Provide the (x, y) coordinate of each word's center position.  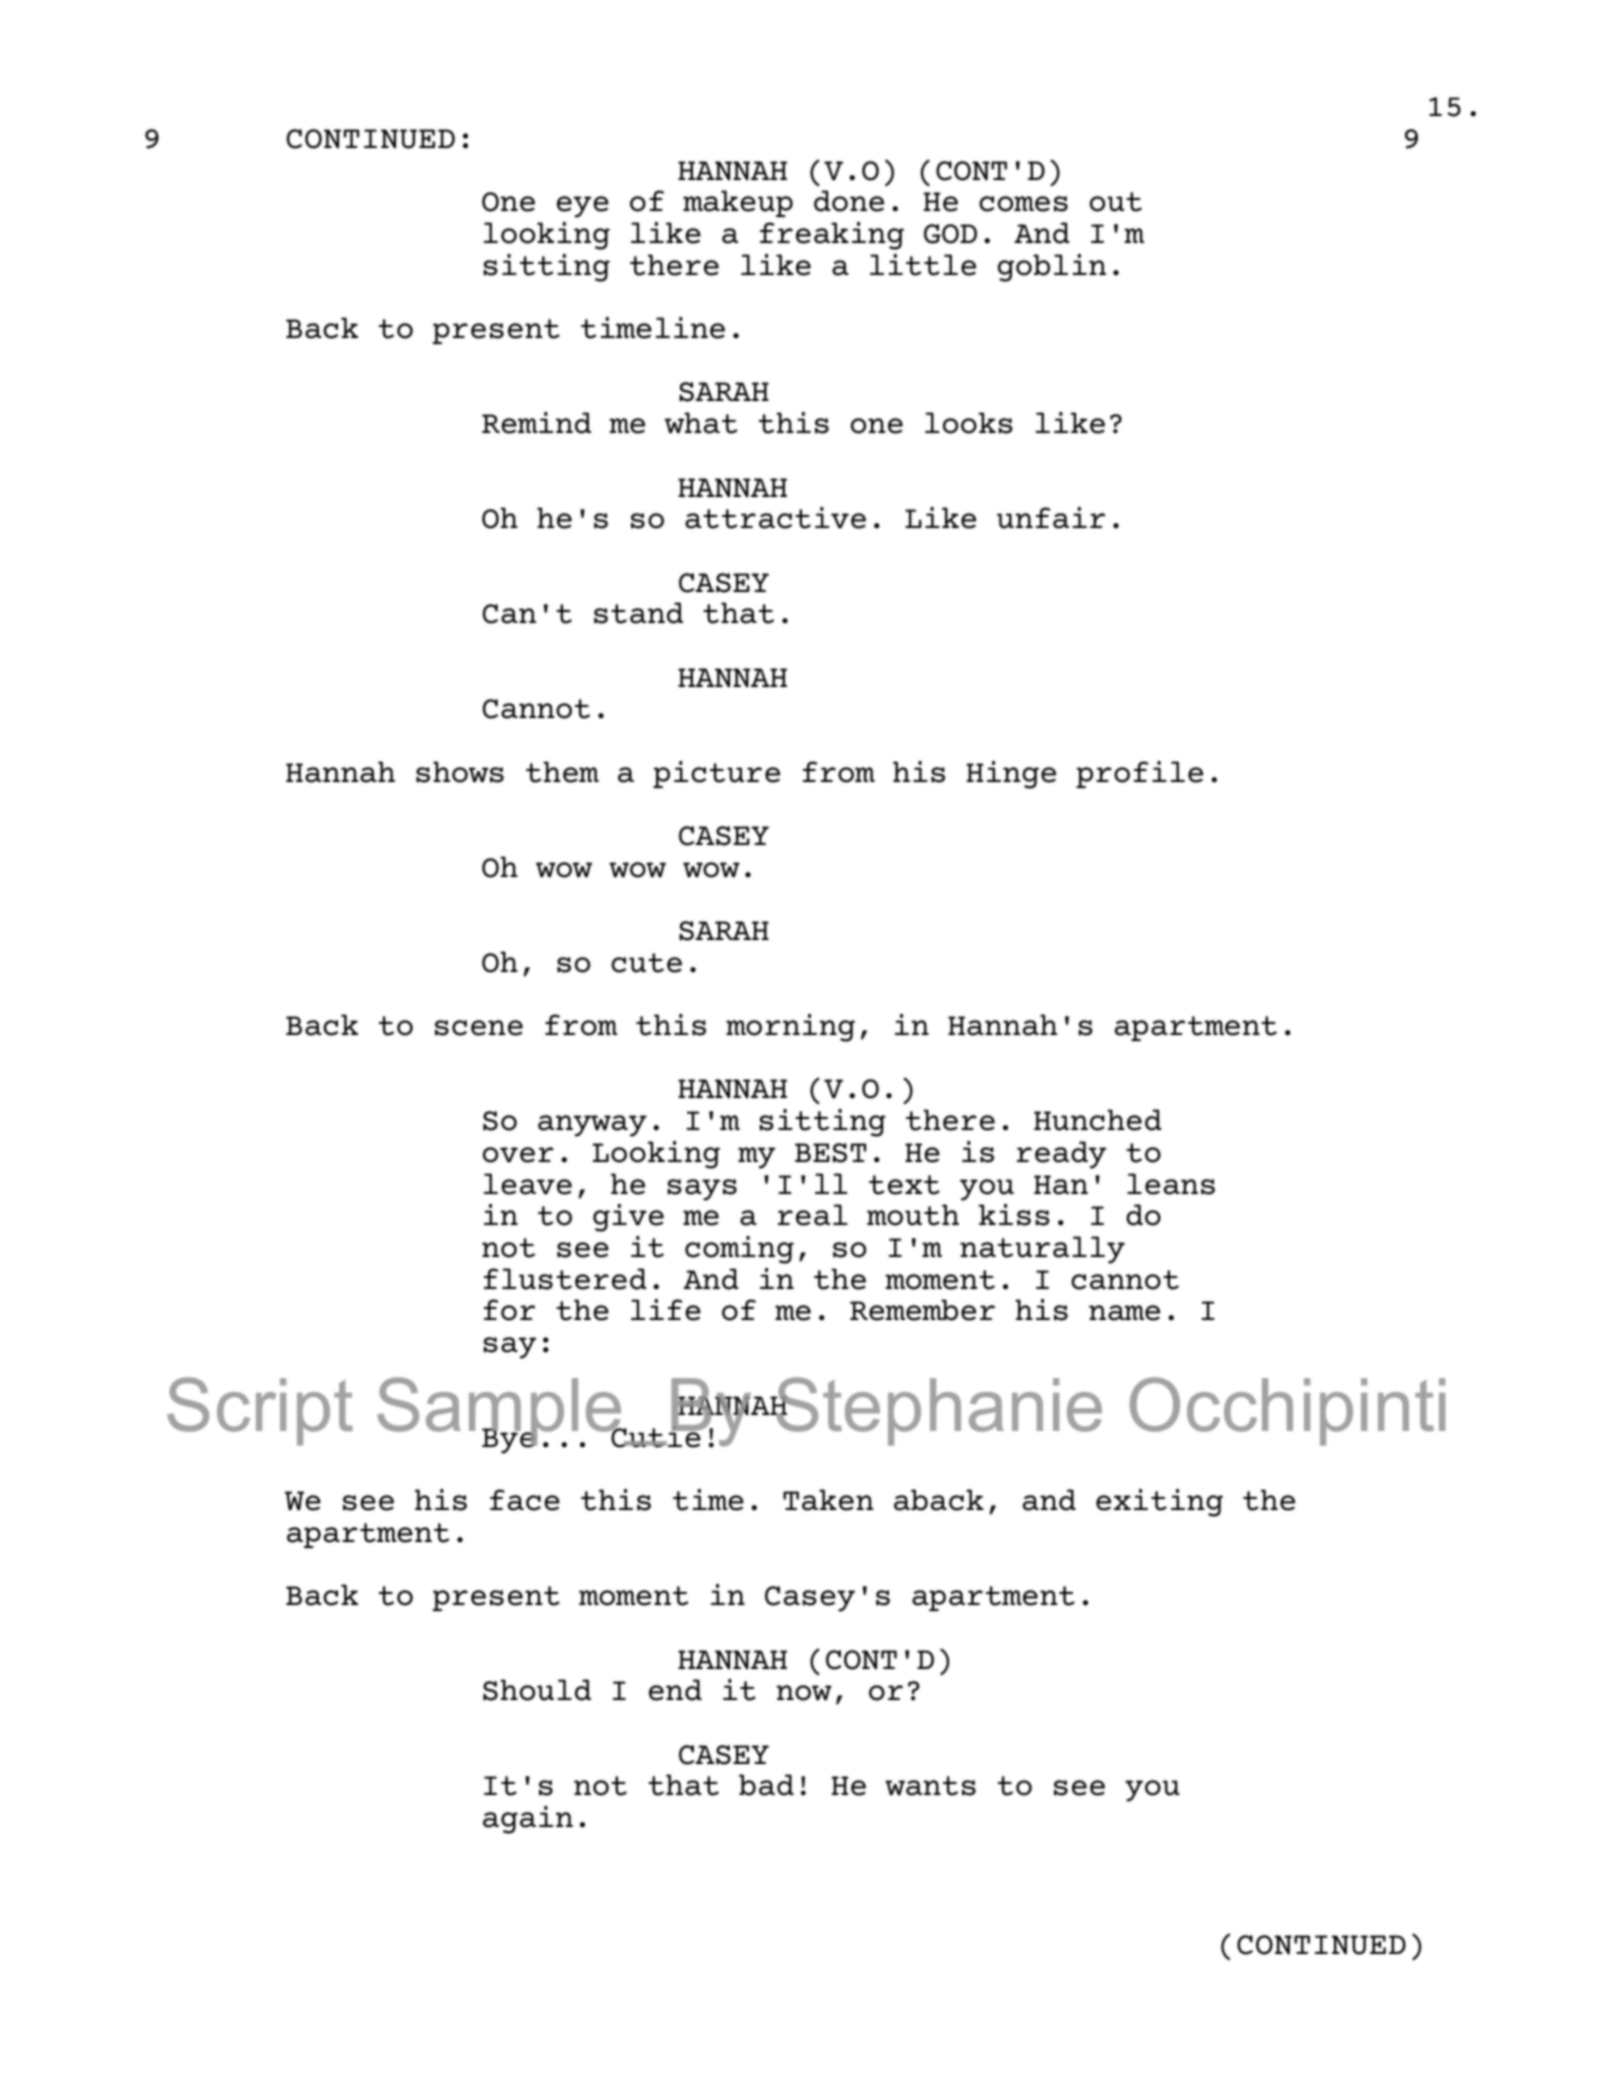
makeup (738, 203)
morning (790, 1028)
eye (583, 207)
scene (479, 1028)
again (528, 1820)
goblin (1052, 268)
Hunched (1098, 1120)
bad (766, 1785)
